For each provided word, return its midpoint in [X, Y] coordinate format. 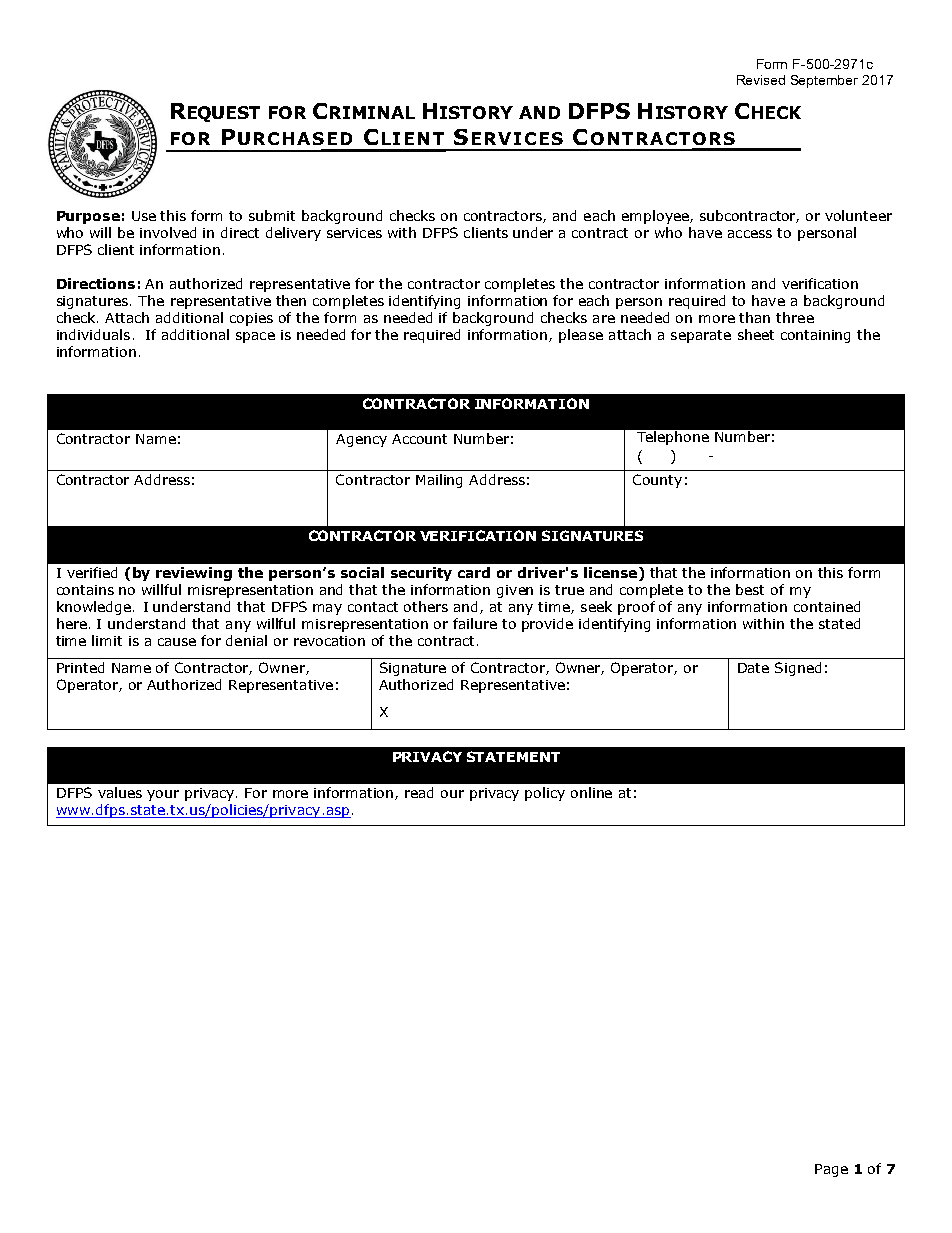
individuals [93, 334]
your [163, 795]
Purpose [88, 217]
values [120, 792]
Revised [761, 80]
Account [419, 439]
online [591, 792]
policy [545, 794]
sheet [756, 334]
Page [831, 1170]
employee [656, 217]
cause [177, 642]
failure [475, 623]
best [750, 589]
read [419, 792]
